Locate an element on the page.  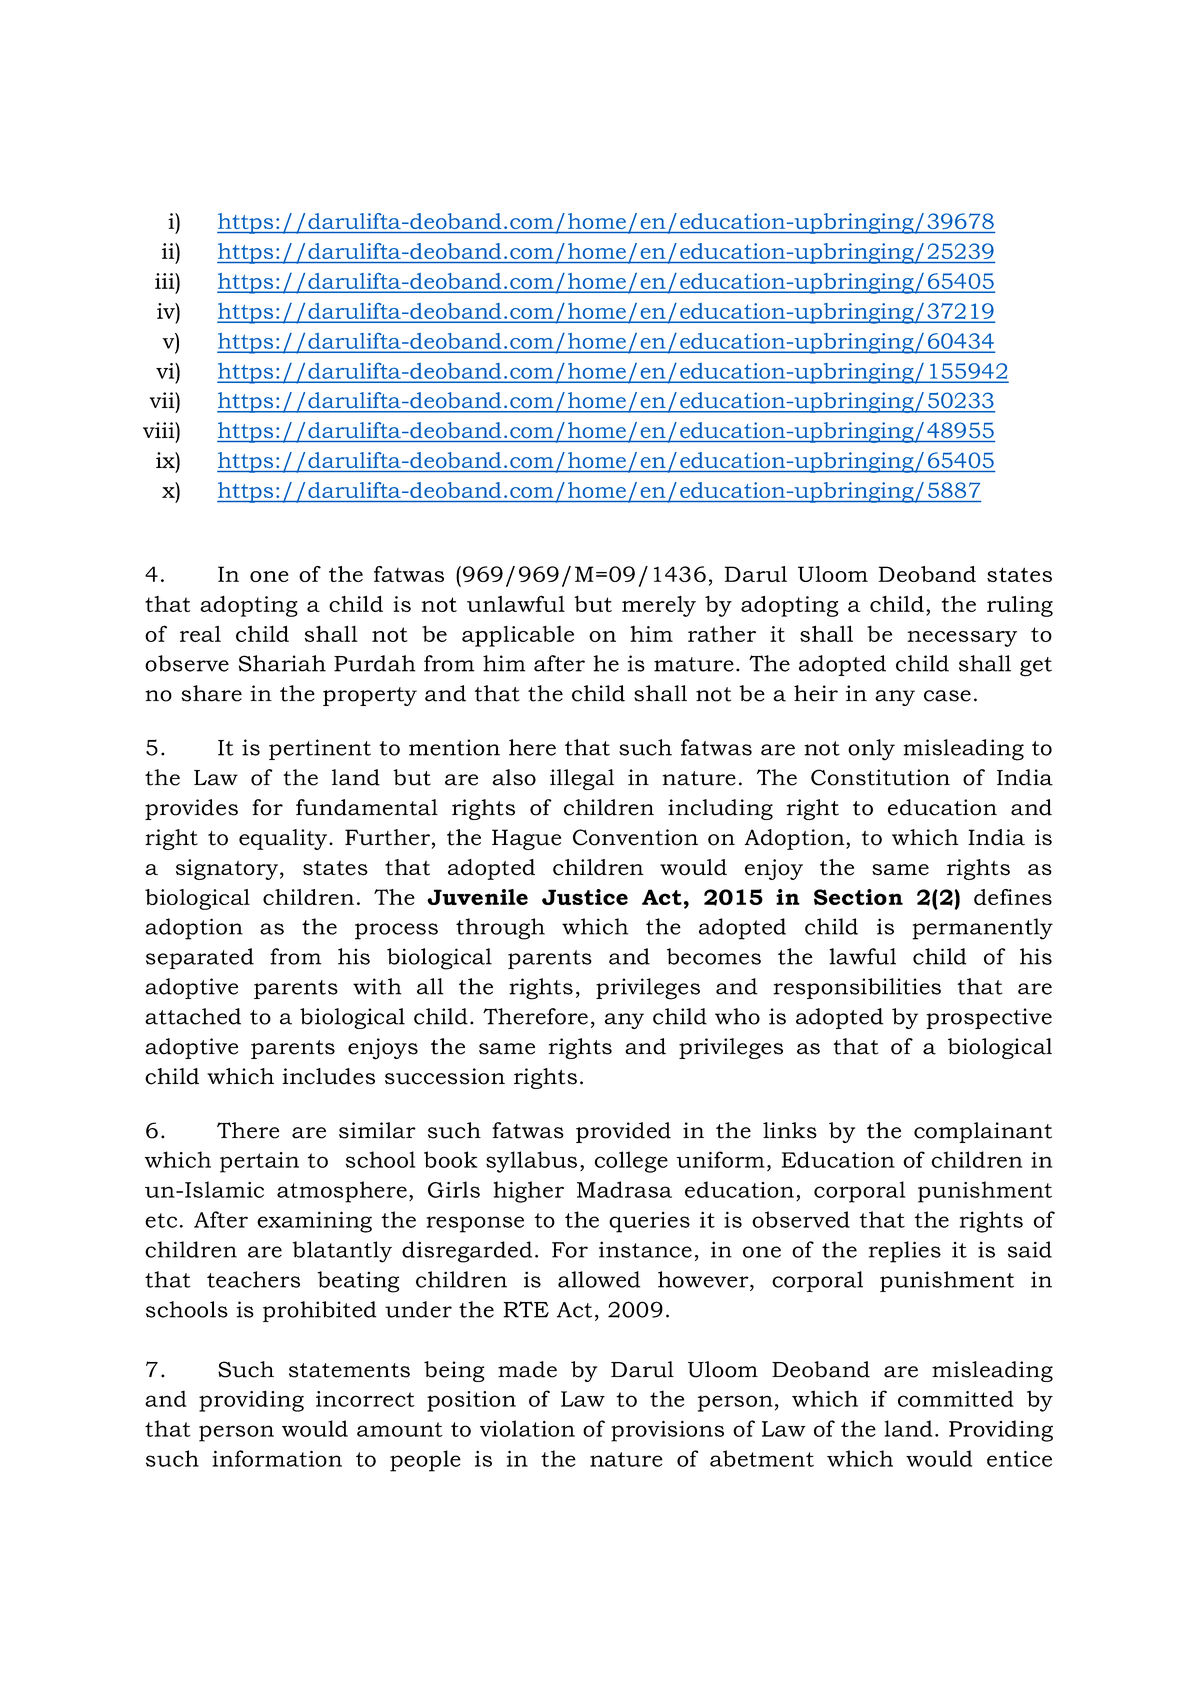
viii is located at coordinates (160, 430).
